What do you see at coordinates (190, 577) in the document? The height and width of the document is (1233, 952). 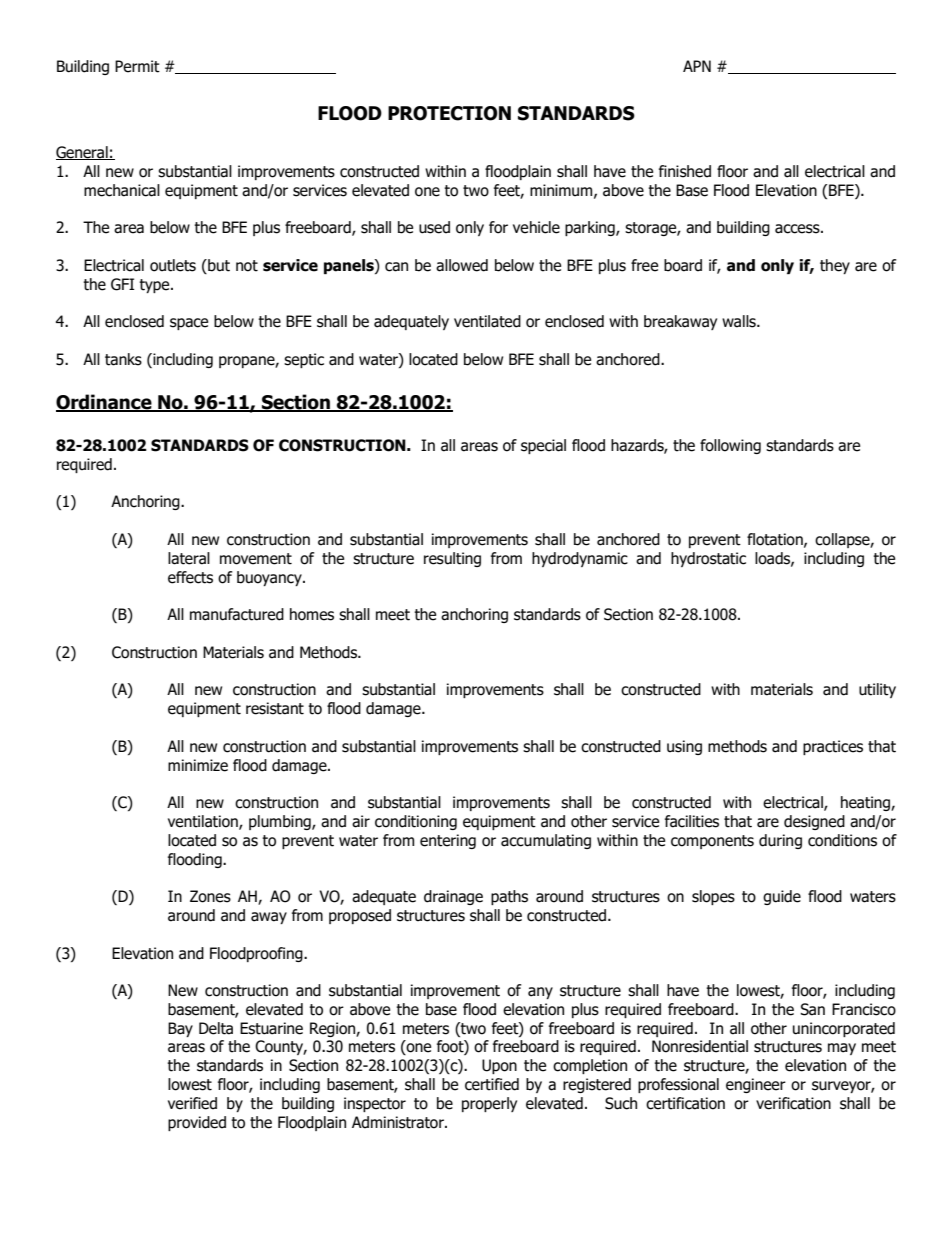 I see `effects` at bounding box center [190, 577].
